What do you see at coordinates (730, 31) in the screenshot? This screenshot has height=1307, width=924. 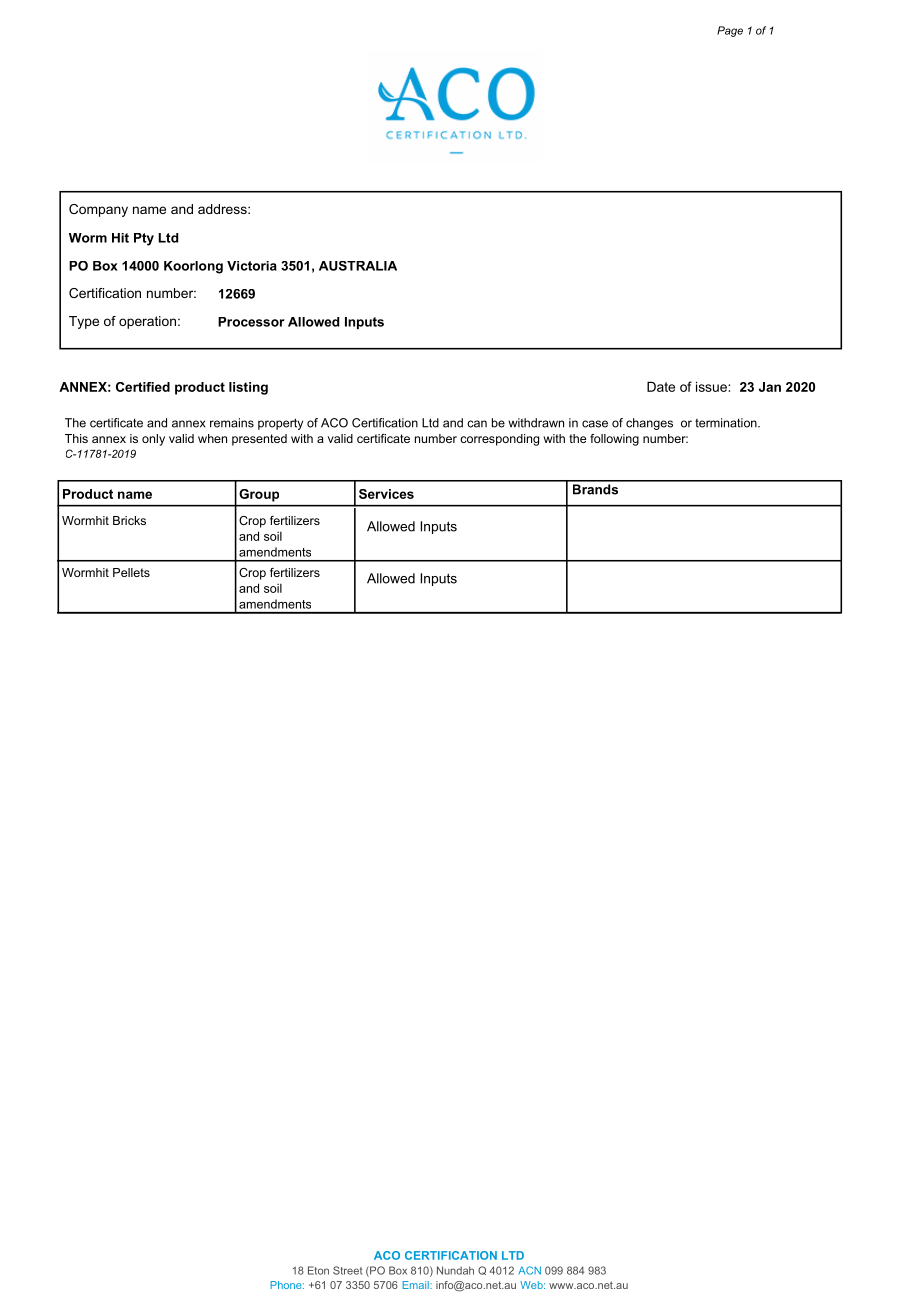 I see `Page` at bounding box center [730, 31].
